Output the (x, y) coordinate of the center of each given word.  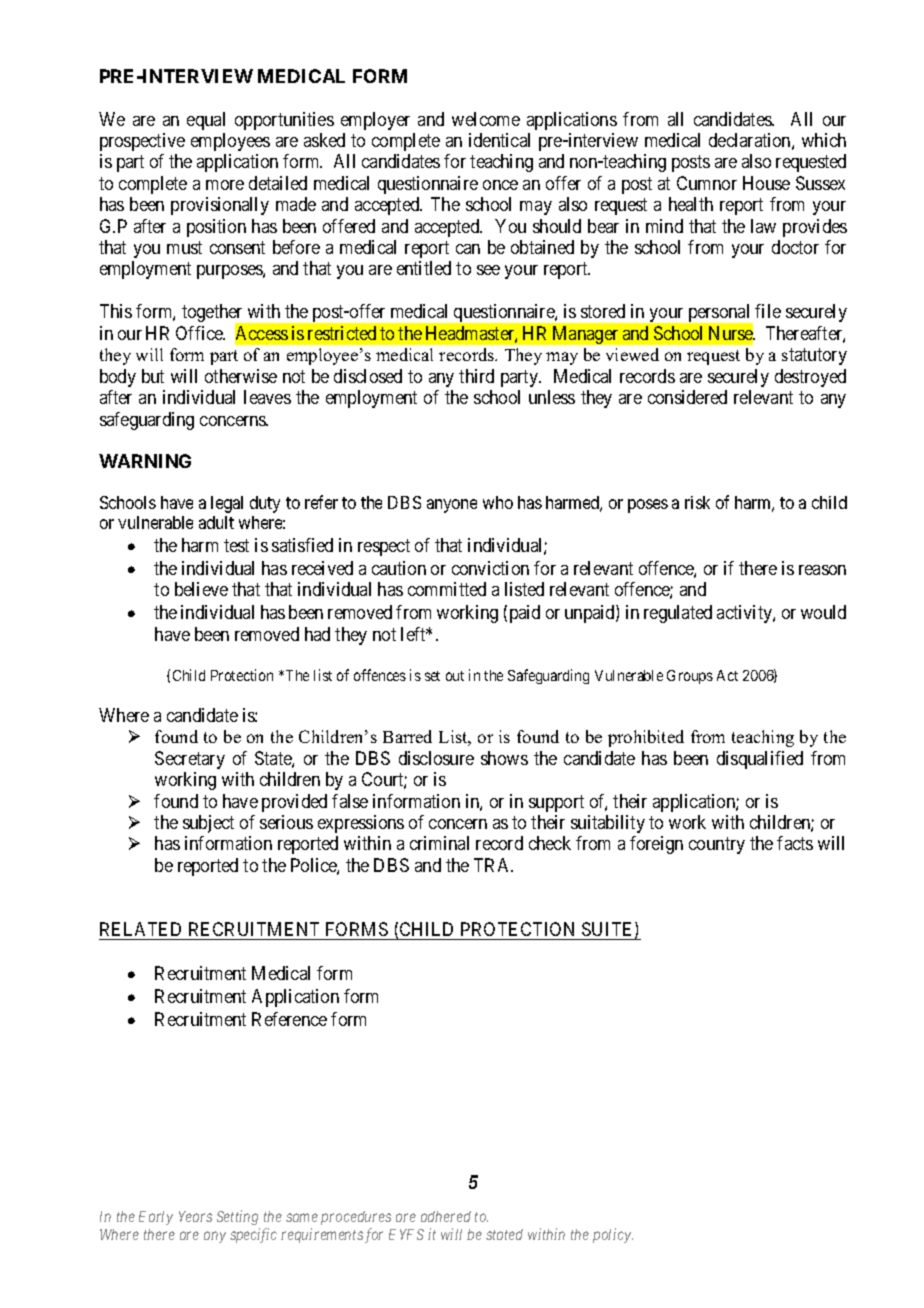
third (476, 376)
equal (206, 121)
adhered (446, 1216)
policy (613, 1235)
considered (687, 397)
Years (195, 1216)
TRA (493, 865)
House (766, 183)
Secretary (190, 760)
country (717, 846)
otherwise (241, 376)
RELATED (140, 929)
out (455, 676)
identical (499, 140)
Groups (690, 677)
